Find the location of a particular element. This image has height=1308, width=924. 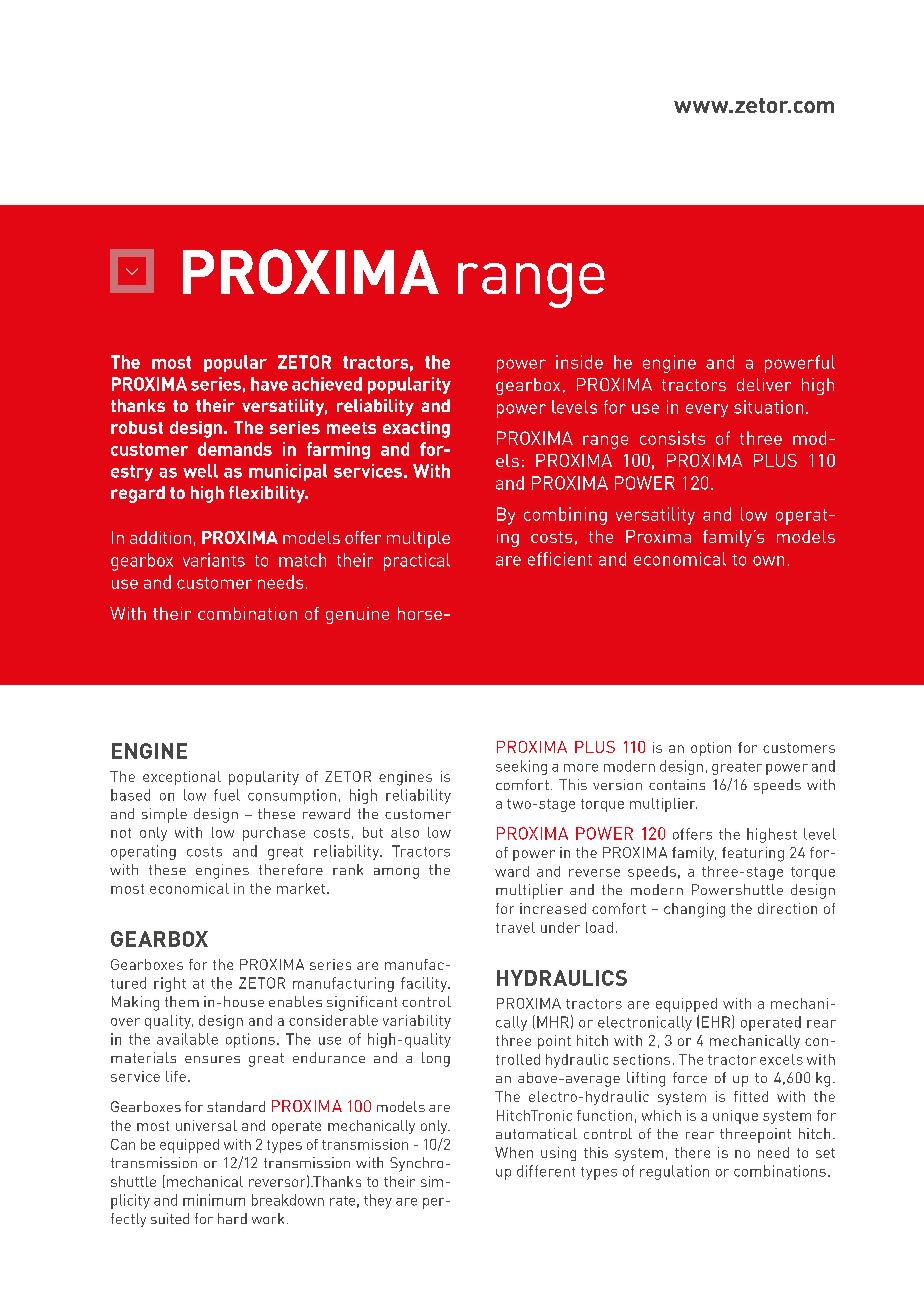

When is located at coordinates (514, 1152).
